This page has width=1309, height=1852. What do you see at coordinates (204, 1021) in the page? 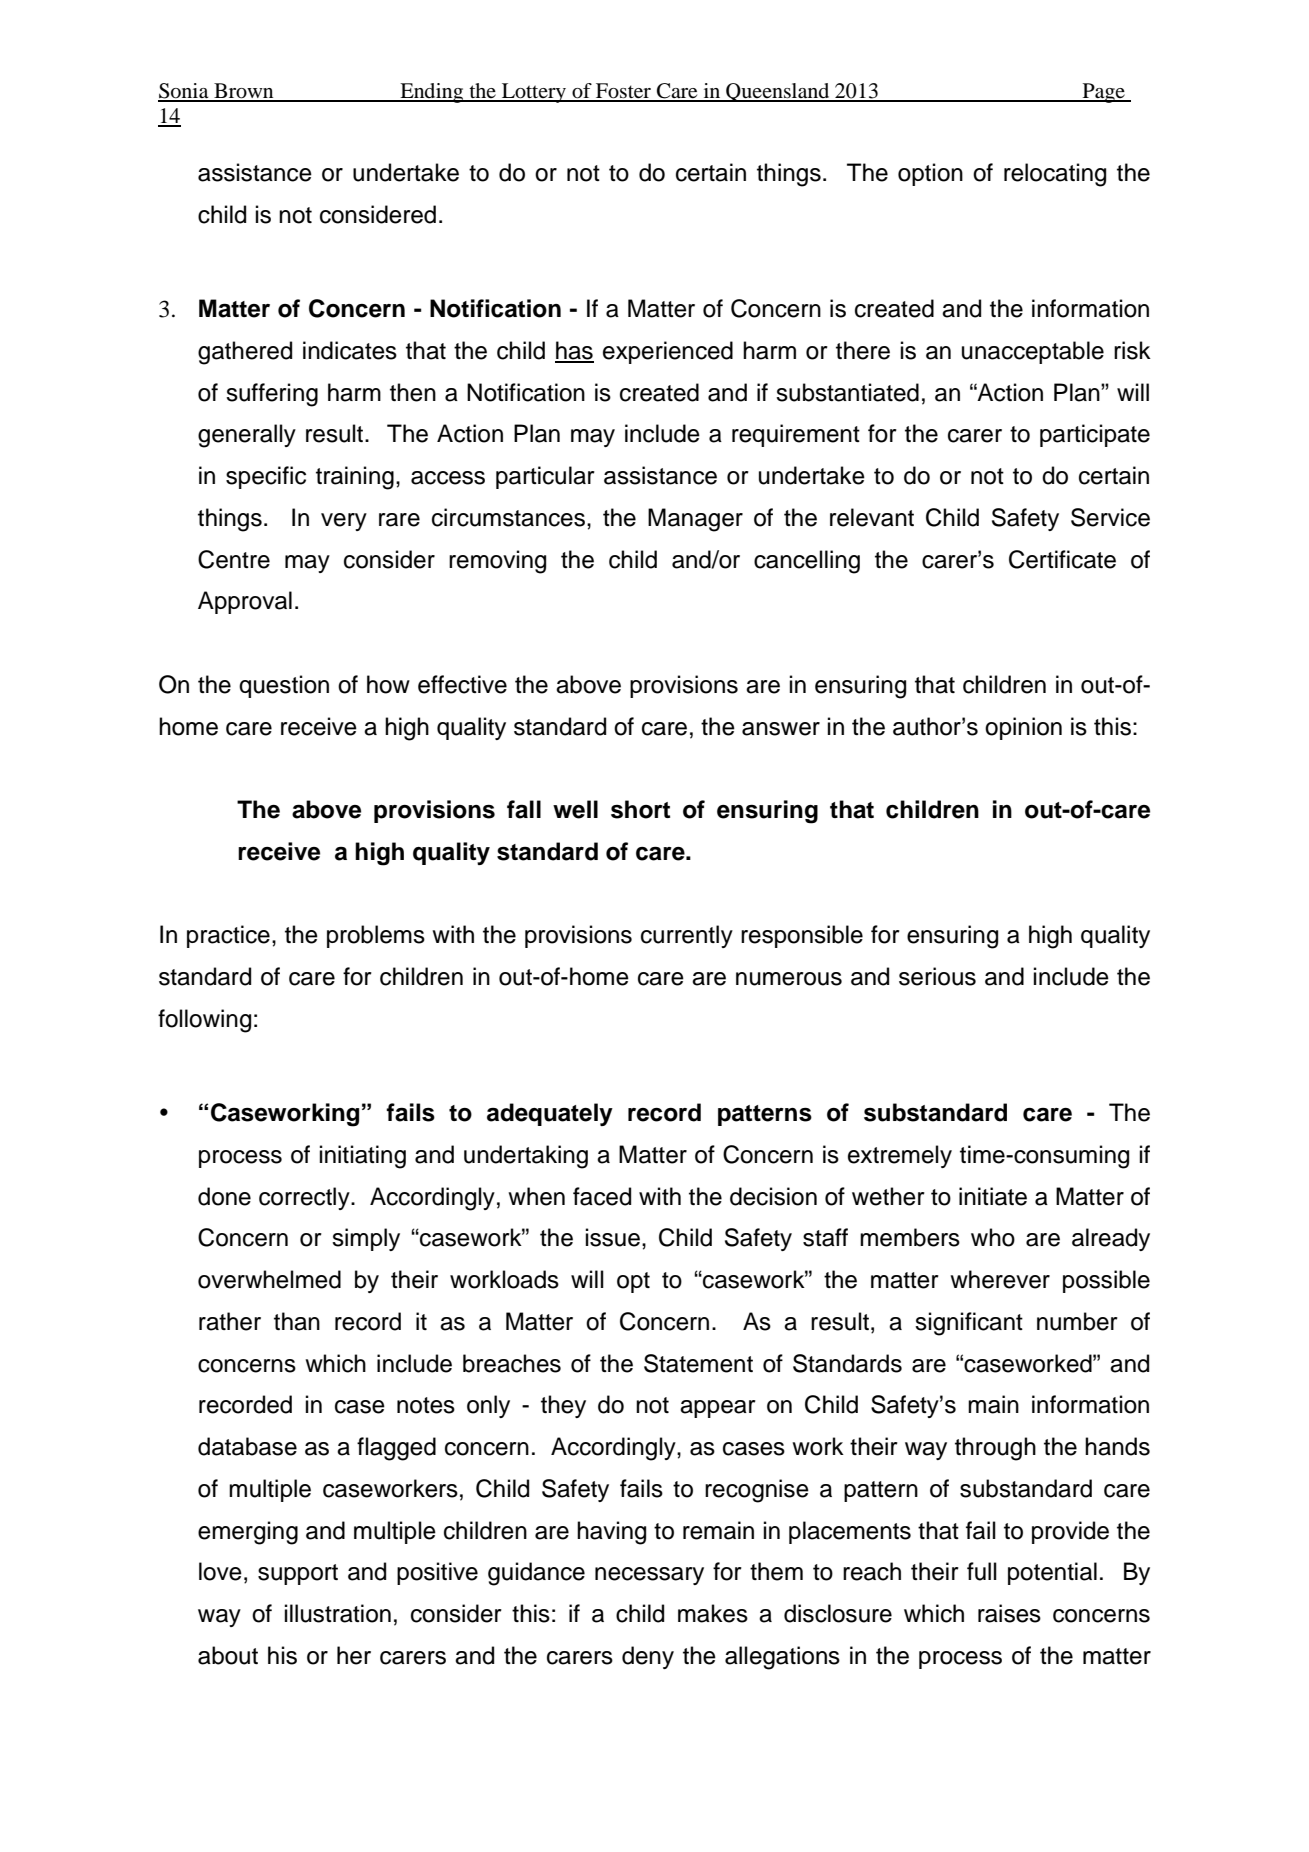
I see `following` at bounding box center [204, 1021].
